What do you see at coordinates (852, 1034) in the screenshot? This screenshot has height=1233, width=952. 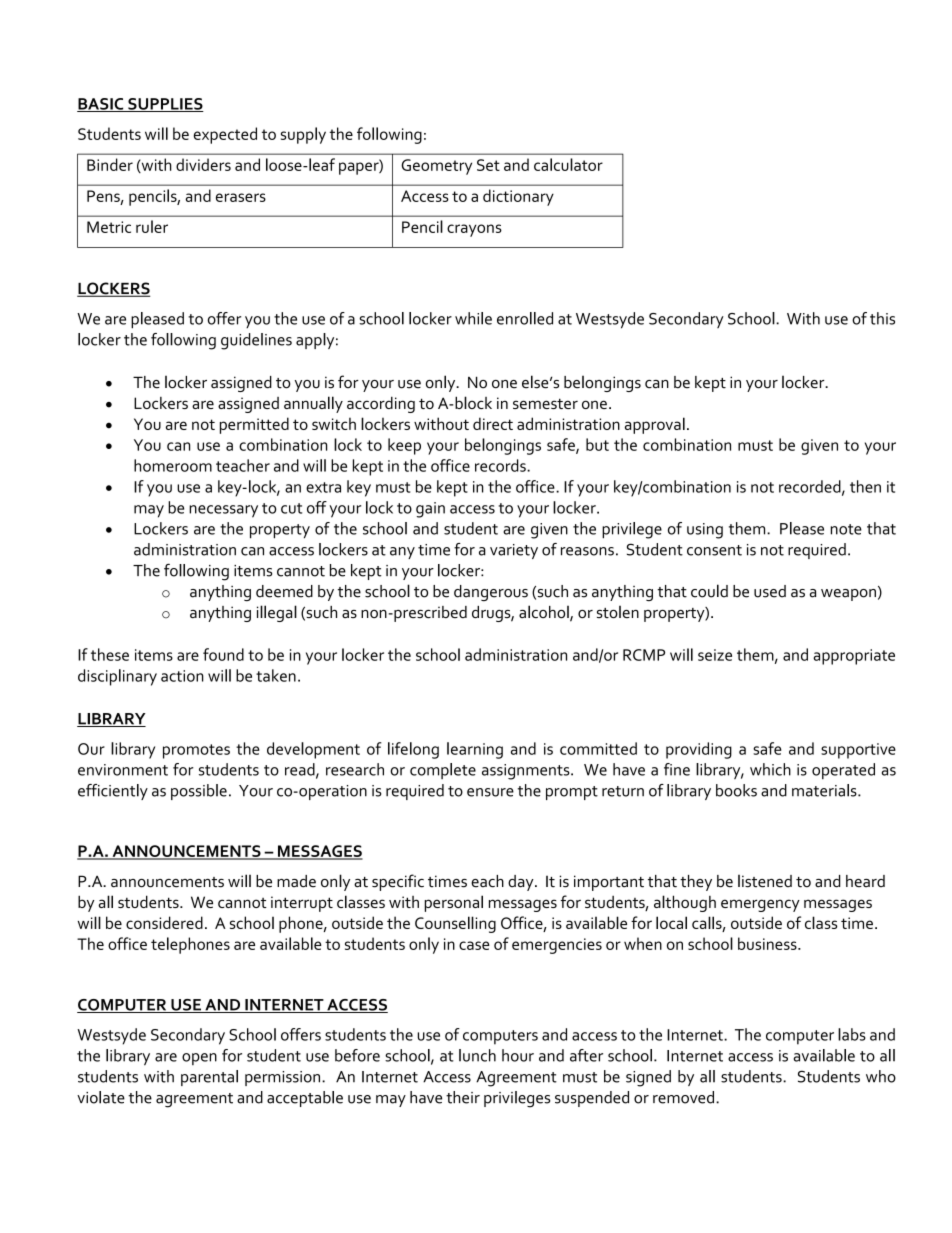 I see `labs` at bounding box center [852, 1034].
